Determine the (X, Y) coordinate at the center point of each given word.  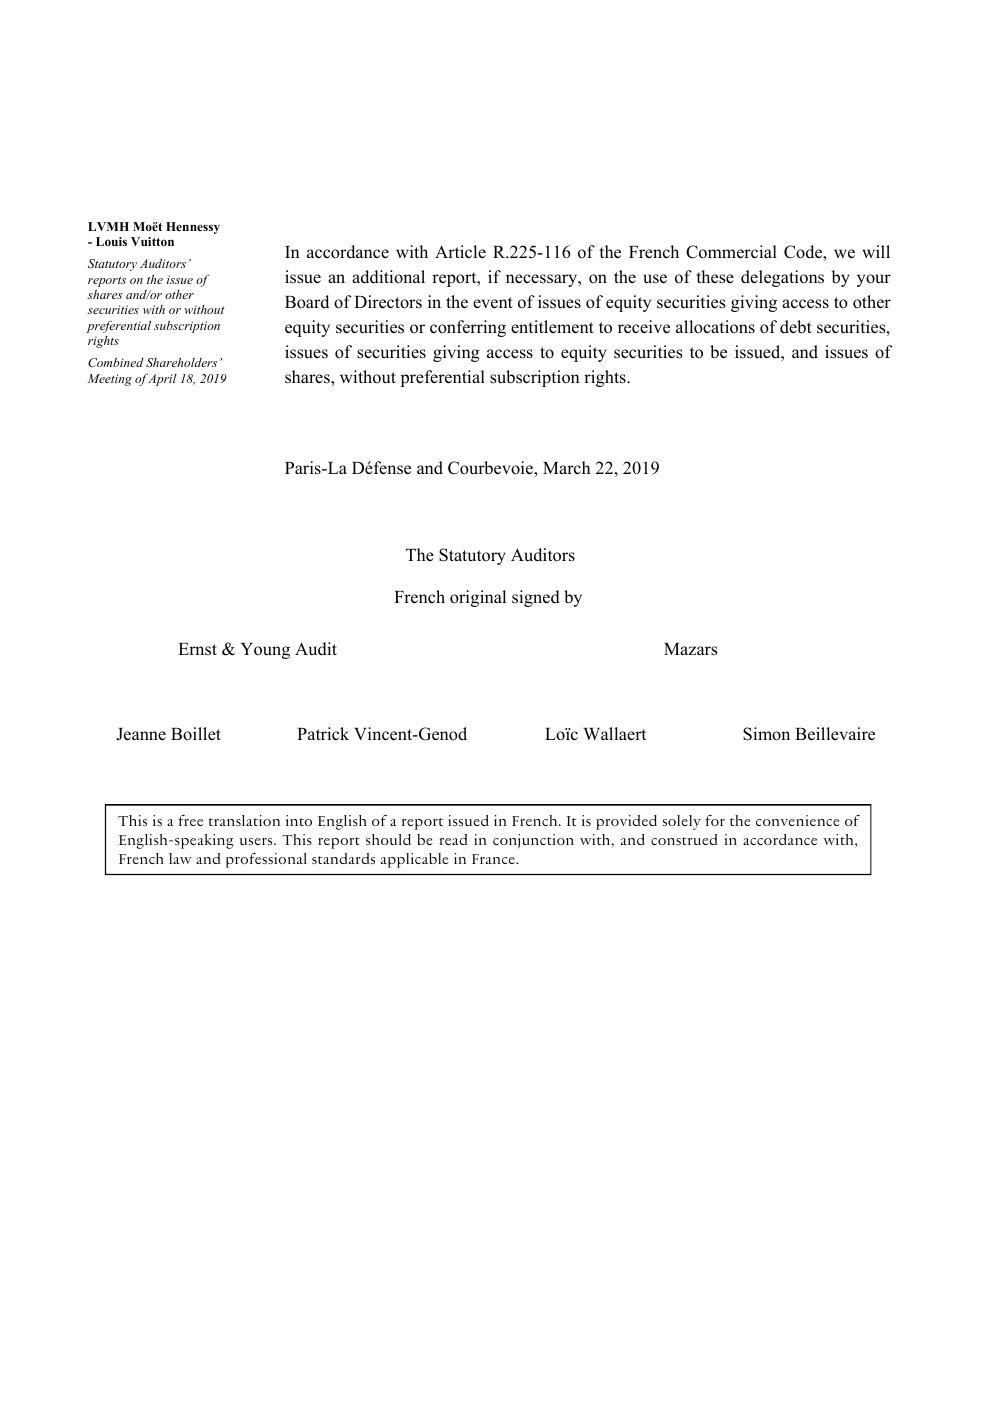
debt (796, 327)
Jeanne (141, 734)
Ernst (197, 649)
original (478, 598)
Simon (766, 734)
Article (460, 252)
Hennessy (193, 228)
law (180, 858)
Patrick (323, 734)
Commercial (731, 252)
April (162, 380)
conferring (468, 328)
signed (536, 598)
